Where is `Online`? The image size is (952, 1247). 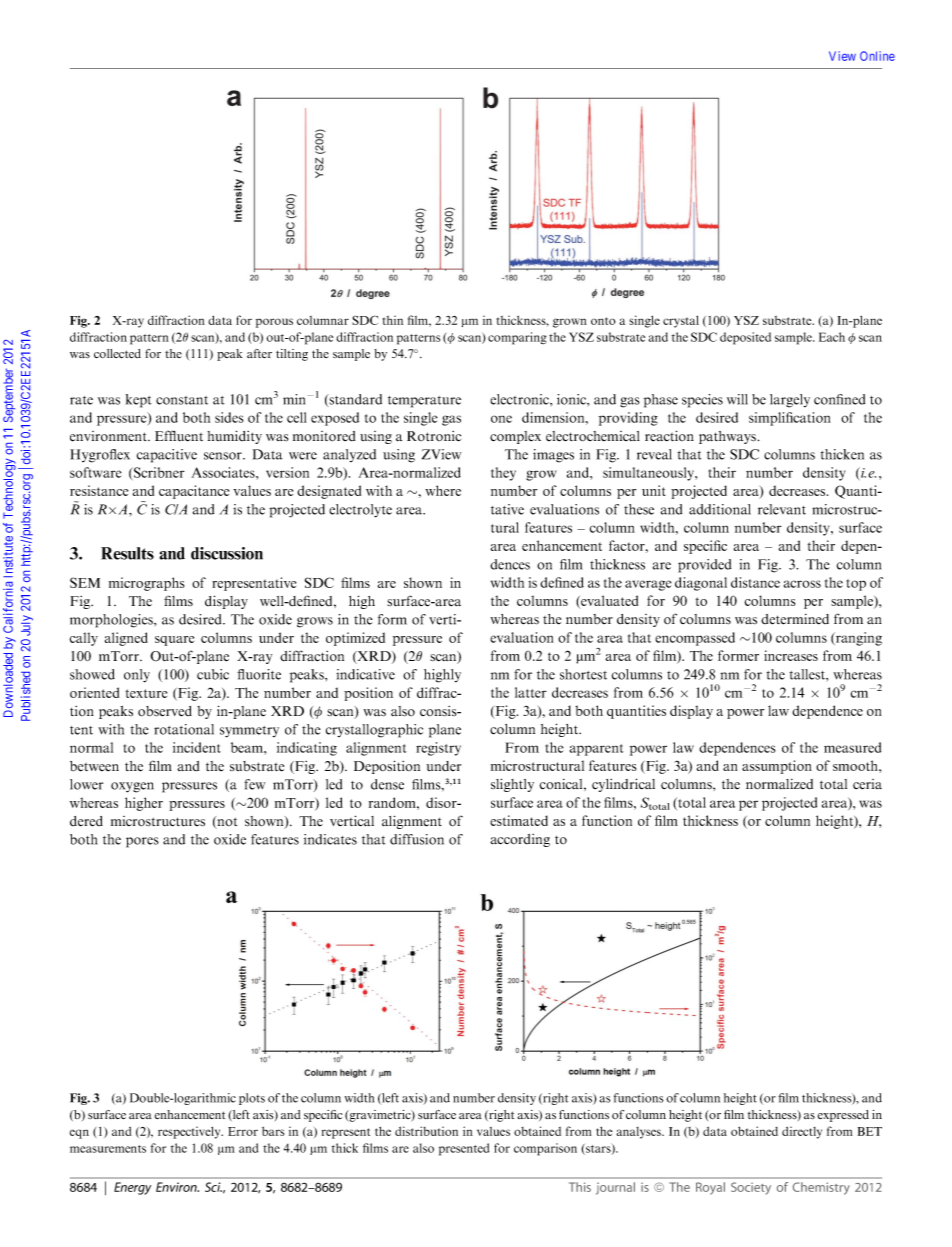 Online is located at coordinates (877, 56).
